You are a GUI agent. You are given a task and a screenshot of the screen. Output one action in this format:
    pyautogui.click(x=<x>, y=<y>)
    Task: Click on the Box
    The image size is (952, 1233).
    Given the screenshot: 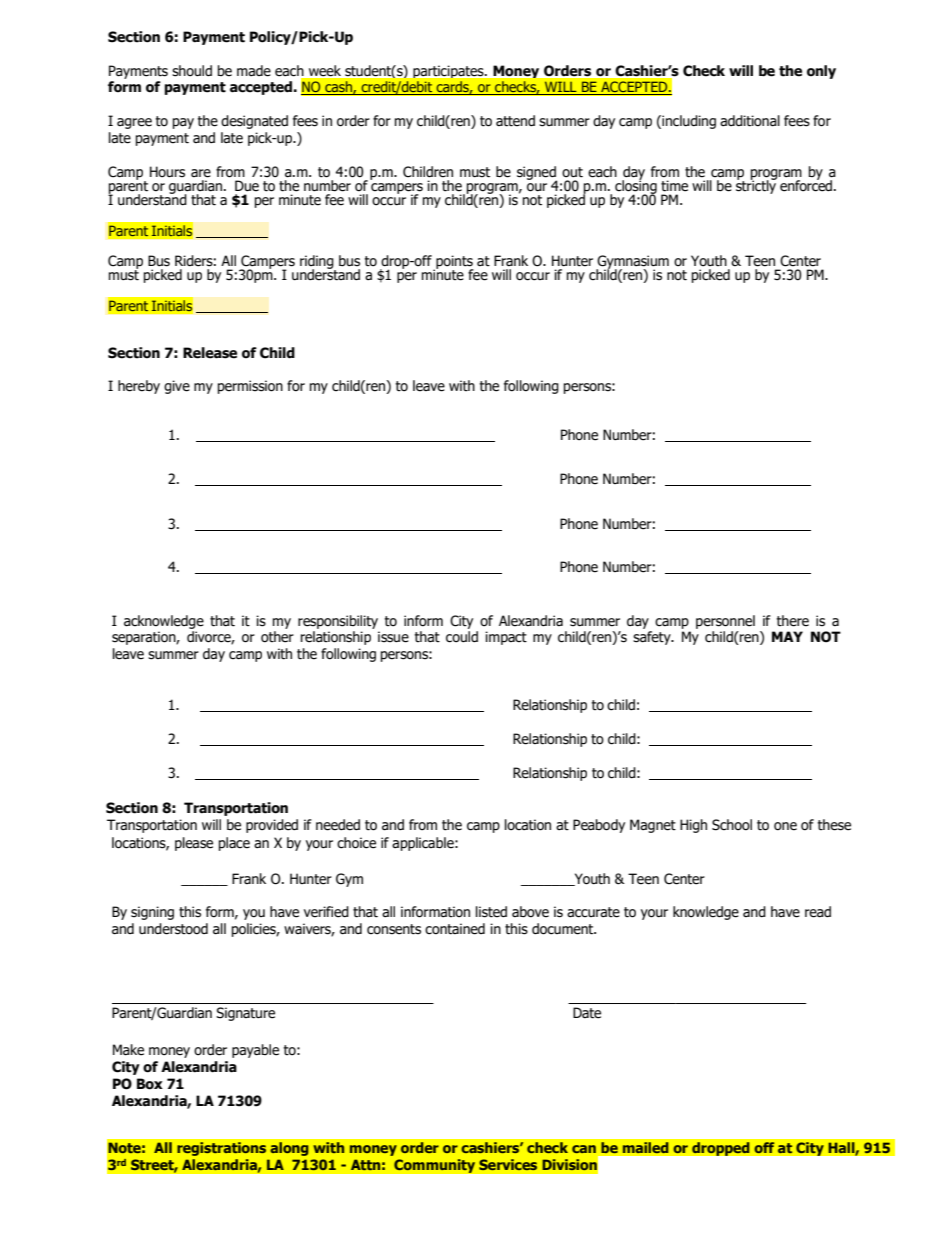 What is the action you would take?
    pyautogui.click(x=150, y=1084)
